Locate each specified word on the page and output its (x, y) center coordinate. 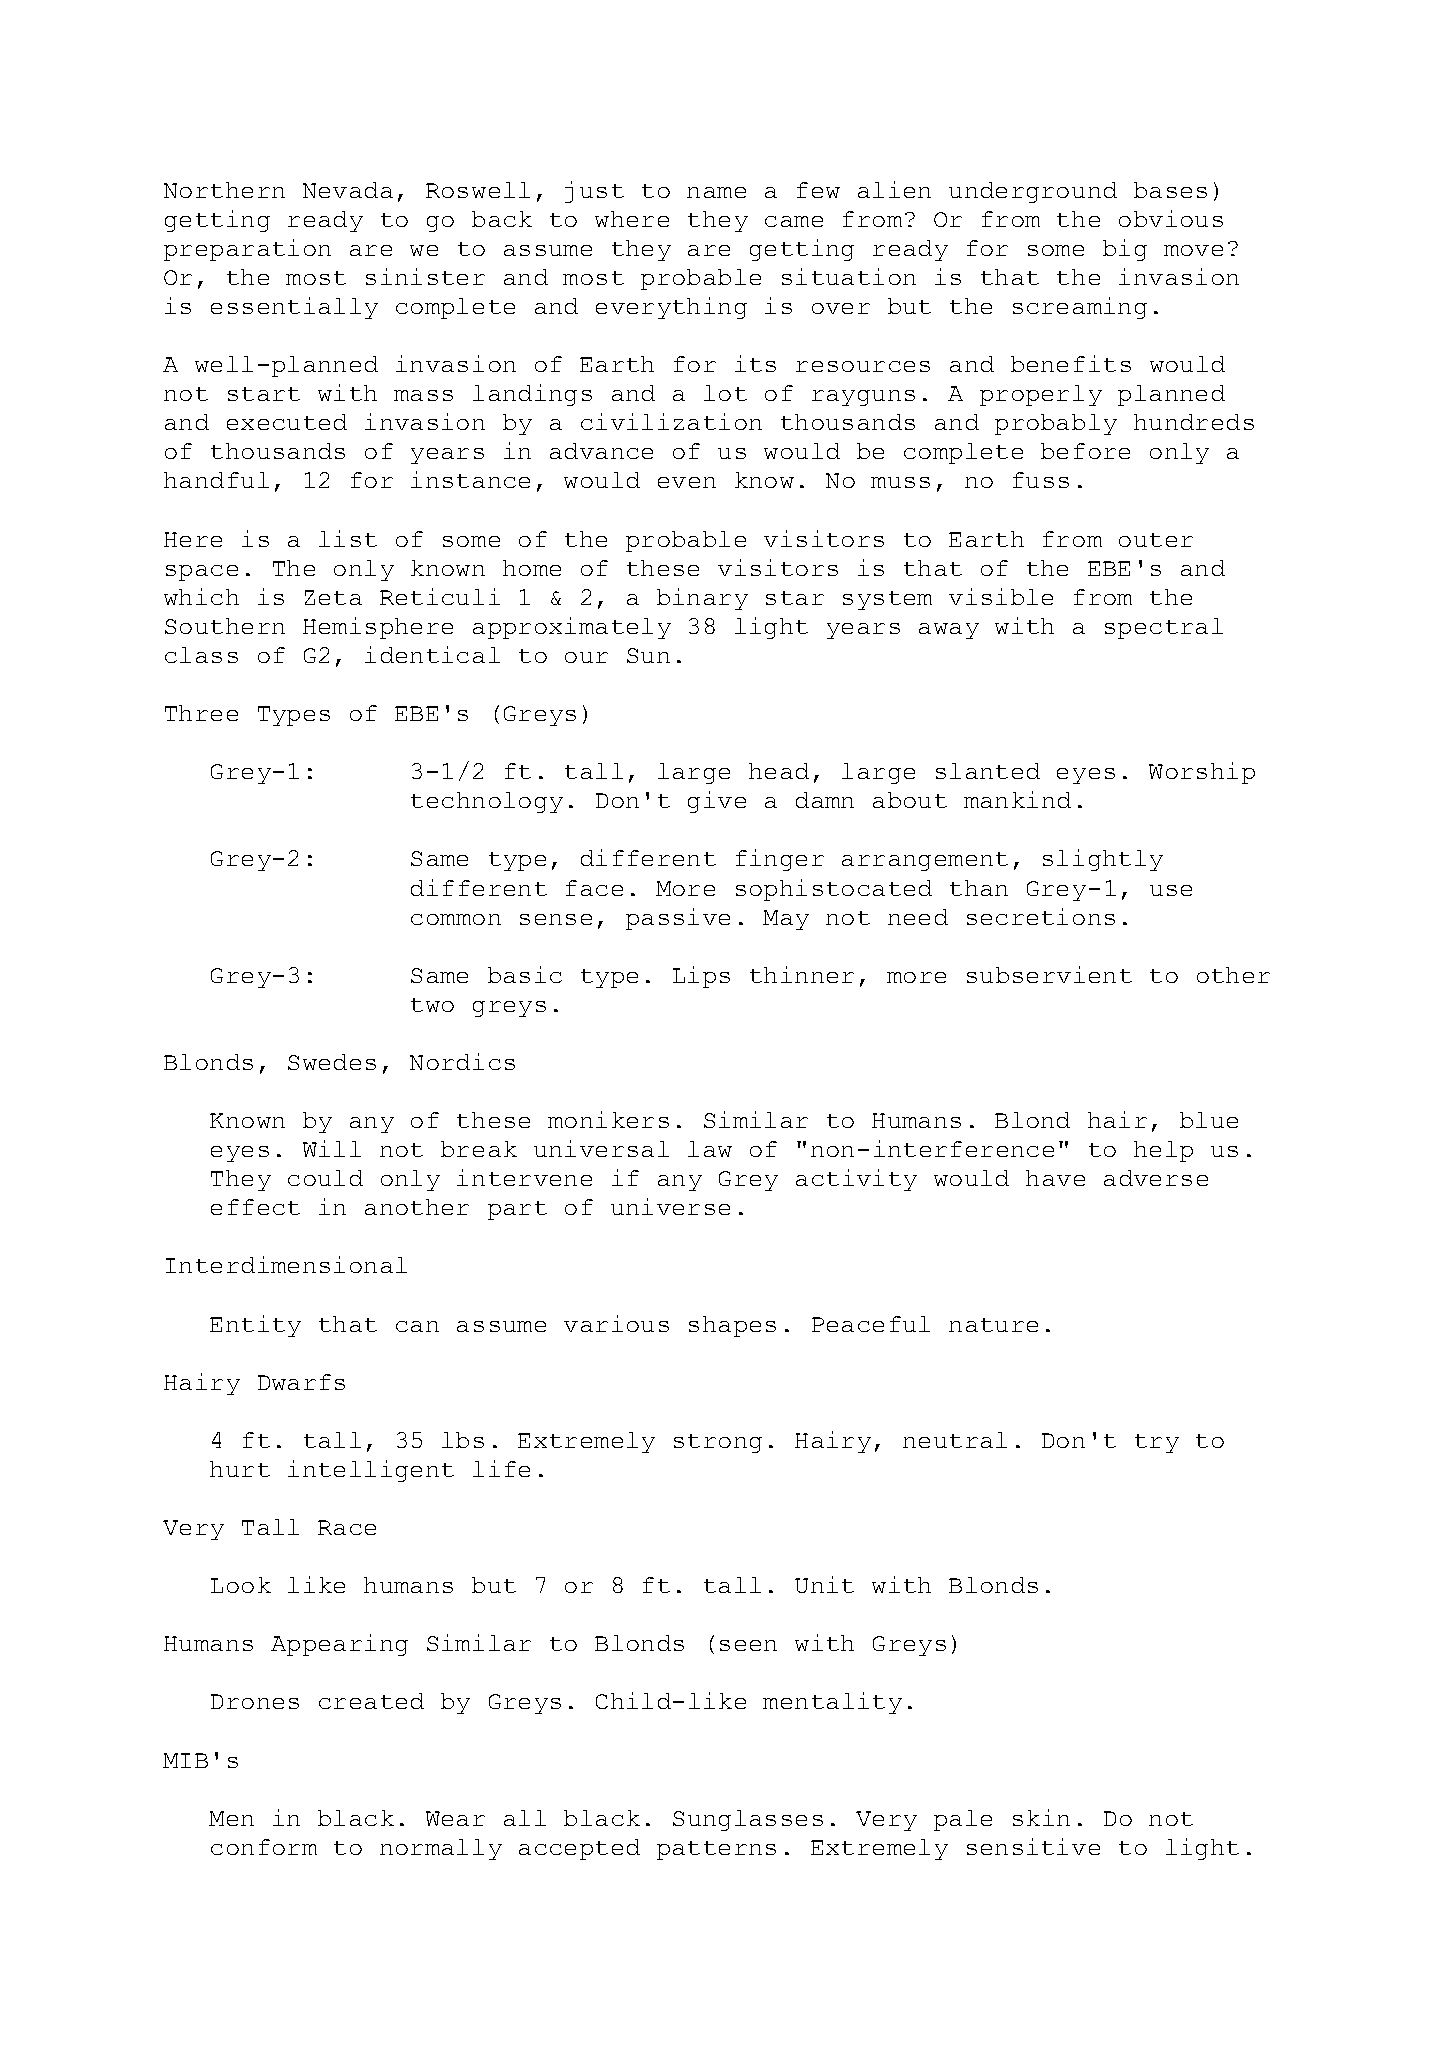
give (717, 802)
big (1125, 250)
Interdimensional (286, 1264)
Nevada (348, 190)
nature (993, 1325)
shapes (732, 1326)
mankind (1017, 799)
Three (201, 713)
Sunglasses (748, 1820)
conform (264, 1847)
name (716, 192)
